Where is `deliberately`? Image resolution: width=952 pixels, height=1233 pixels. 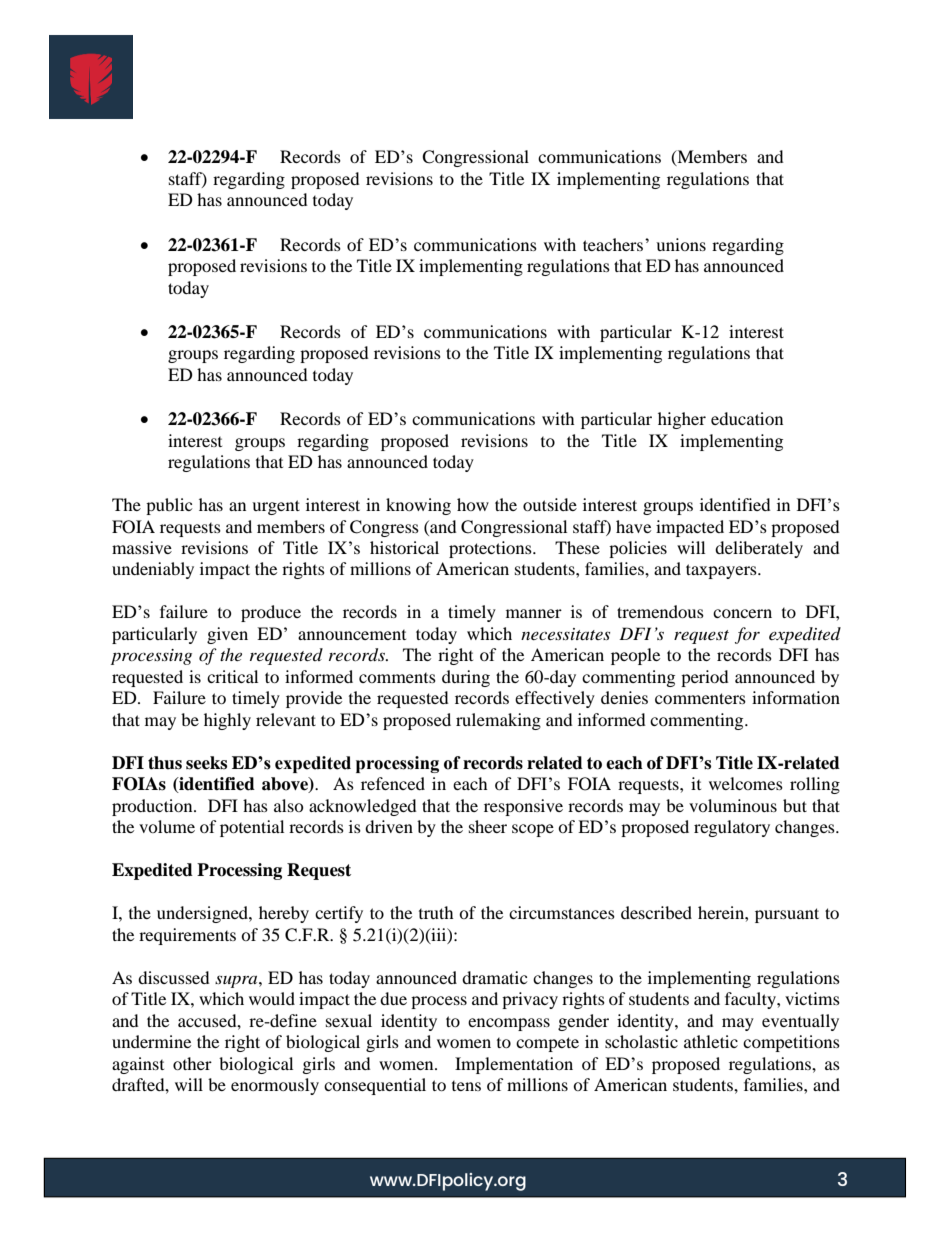 deliberately is located at coordinates (759, 549).
